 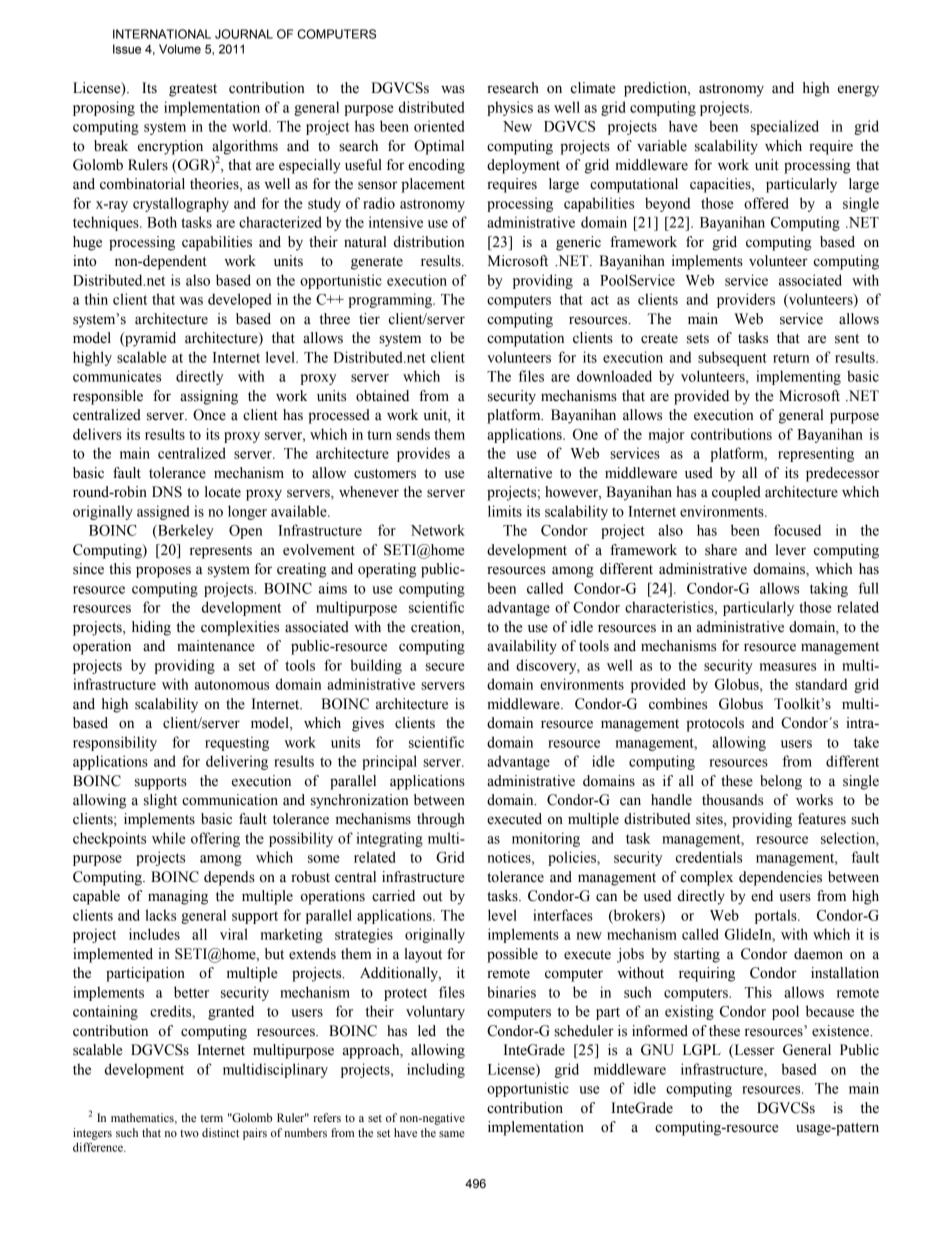 I want to click on taking, so click(x=829, y=589).
